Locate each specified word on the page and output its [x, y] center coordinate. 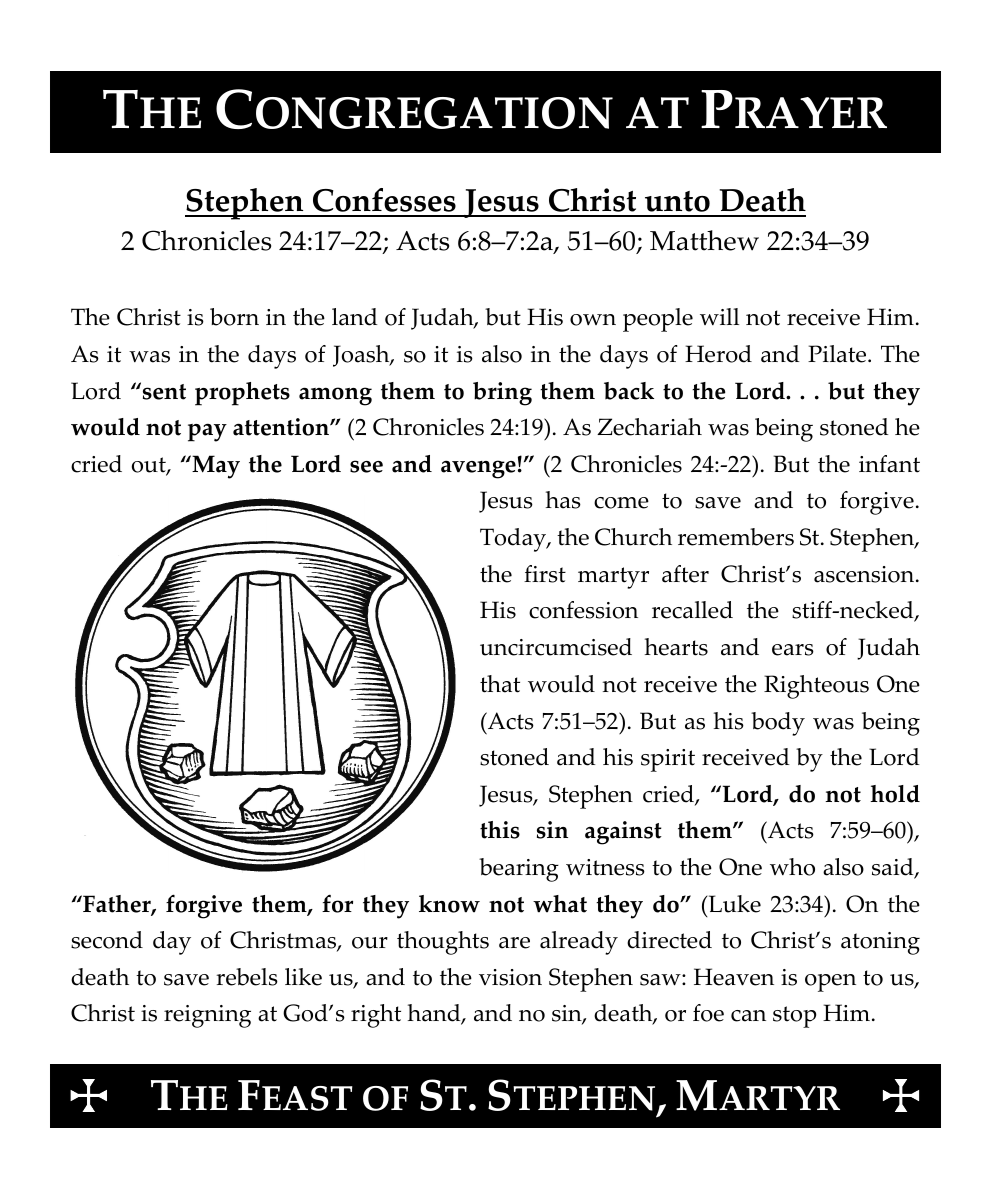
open [830, 983]
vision [510, 977]
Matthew [704, 240]
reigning [207, 1016]
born [234, 317]
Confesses [384, 202]
